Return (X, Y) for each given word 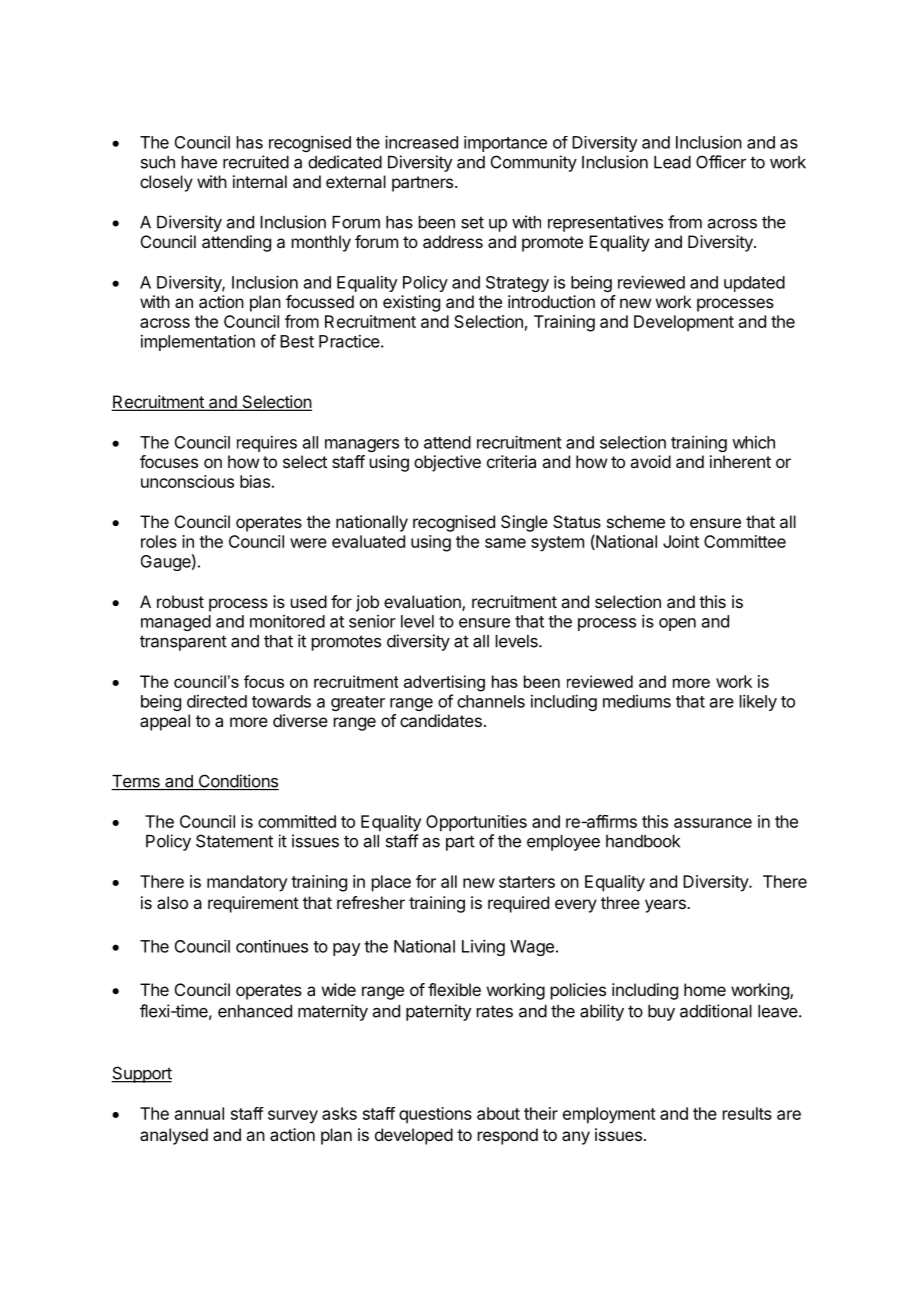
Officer (721, 162)
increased (421, 142)
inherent (740, 461)
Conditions (237, 782)
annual (199, 1113)
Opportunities (476, 823)
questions (435, 1115)
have (199, 162)
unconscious (187, 481)
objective (447, 463)
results (747, 1113)
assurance (713, 823)
